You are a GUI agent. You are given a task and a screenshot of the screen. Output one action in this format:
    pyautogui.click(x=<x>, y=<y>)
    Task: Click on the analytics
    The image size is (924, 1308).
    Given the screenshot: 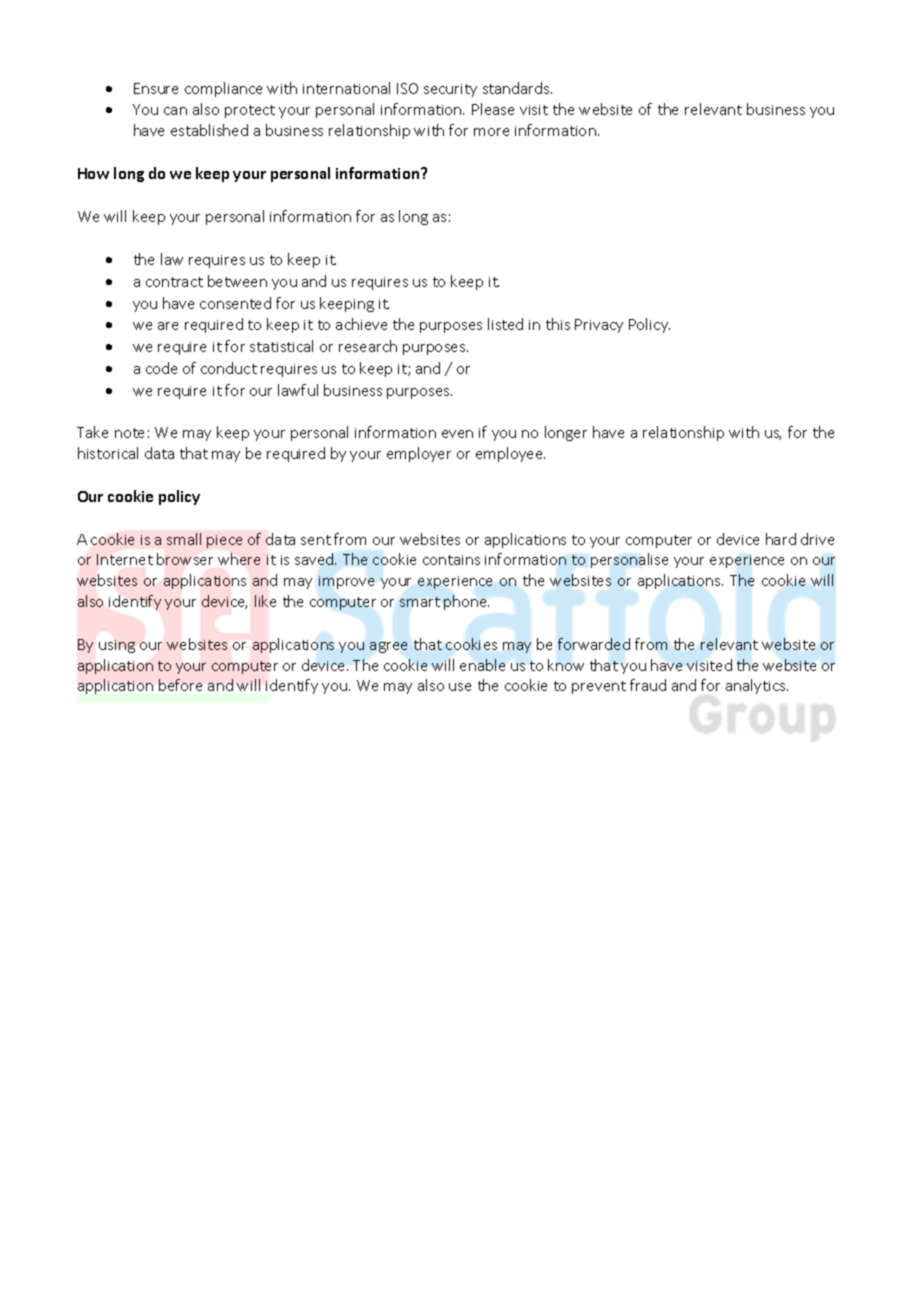 What is the action you would take?
    pyautogui.click(x=757, y=686)
